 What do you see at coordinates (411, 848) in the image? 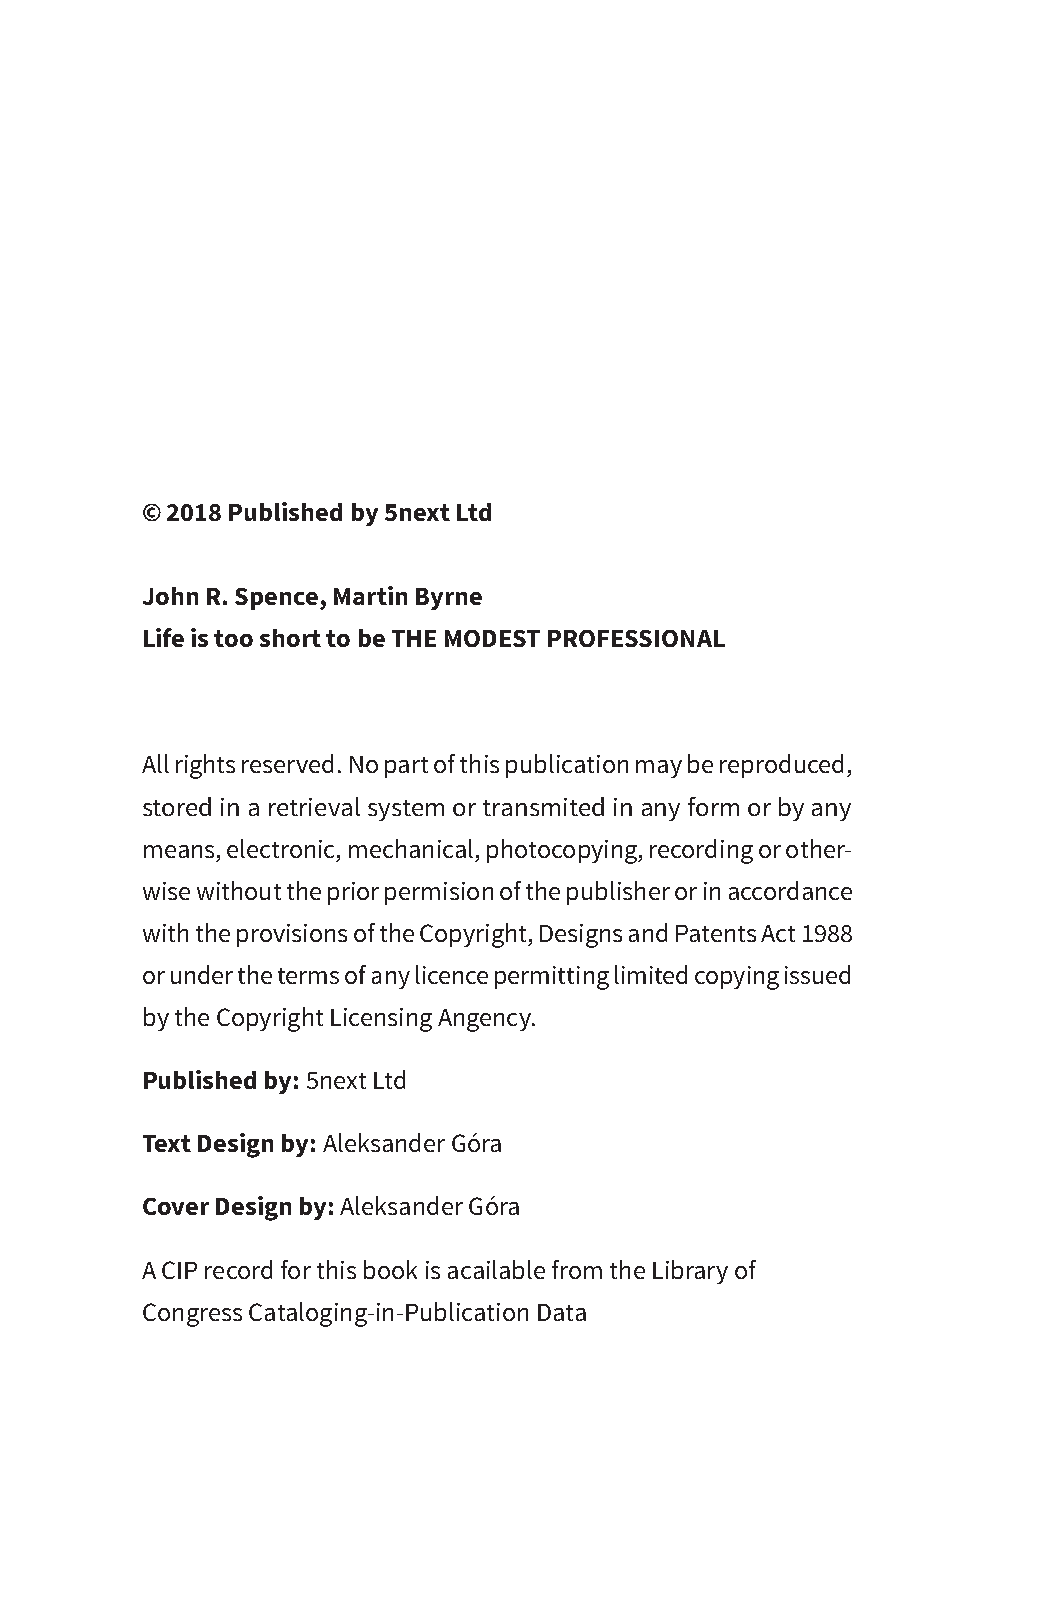
I see `mechanical` at bounding box center [411, 848].
